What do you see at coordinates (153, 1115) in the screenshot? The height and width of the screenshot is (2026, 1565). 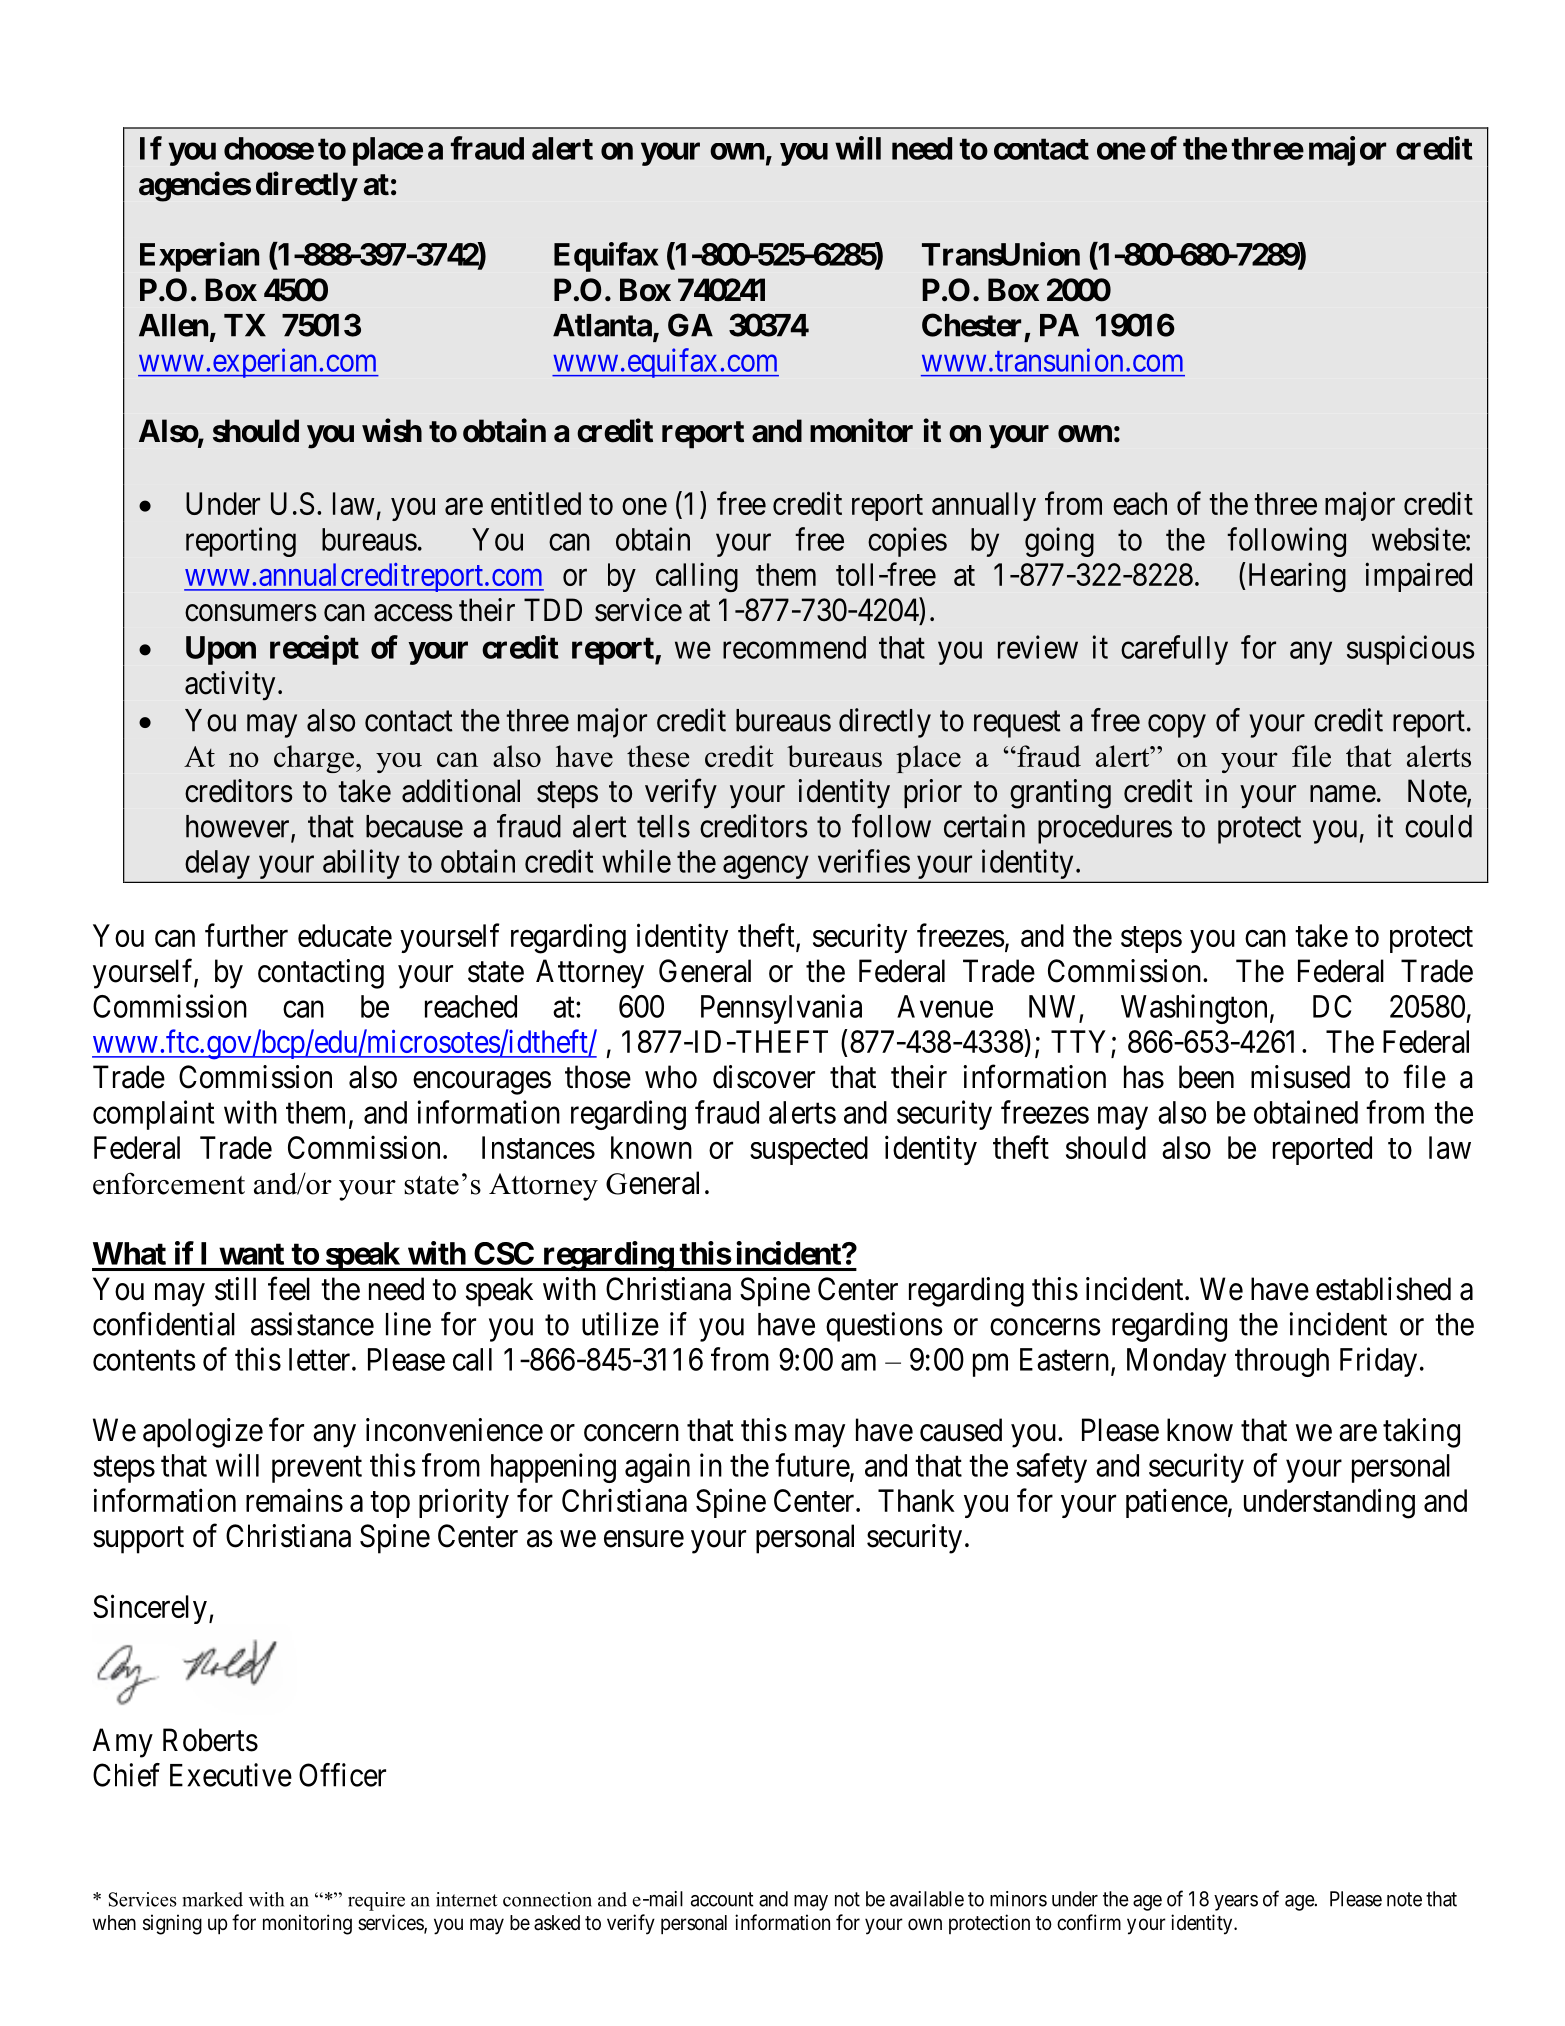 I see `complaint` at bounding box center [153, 1115].
